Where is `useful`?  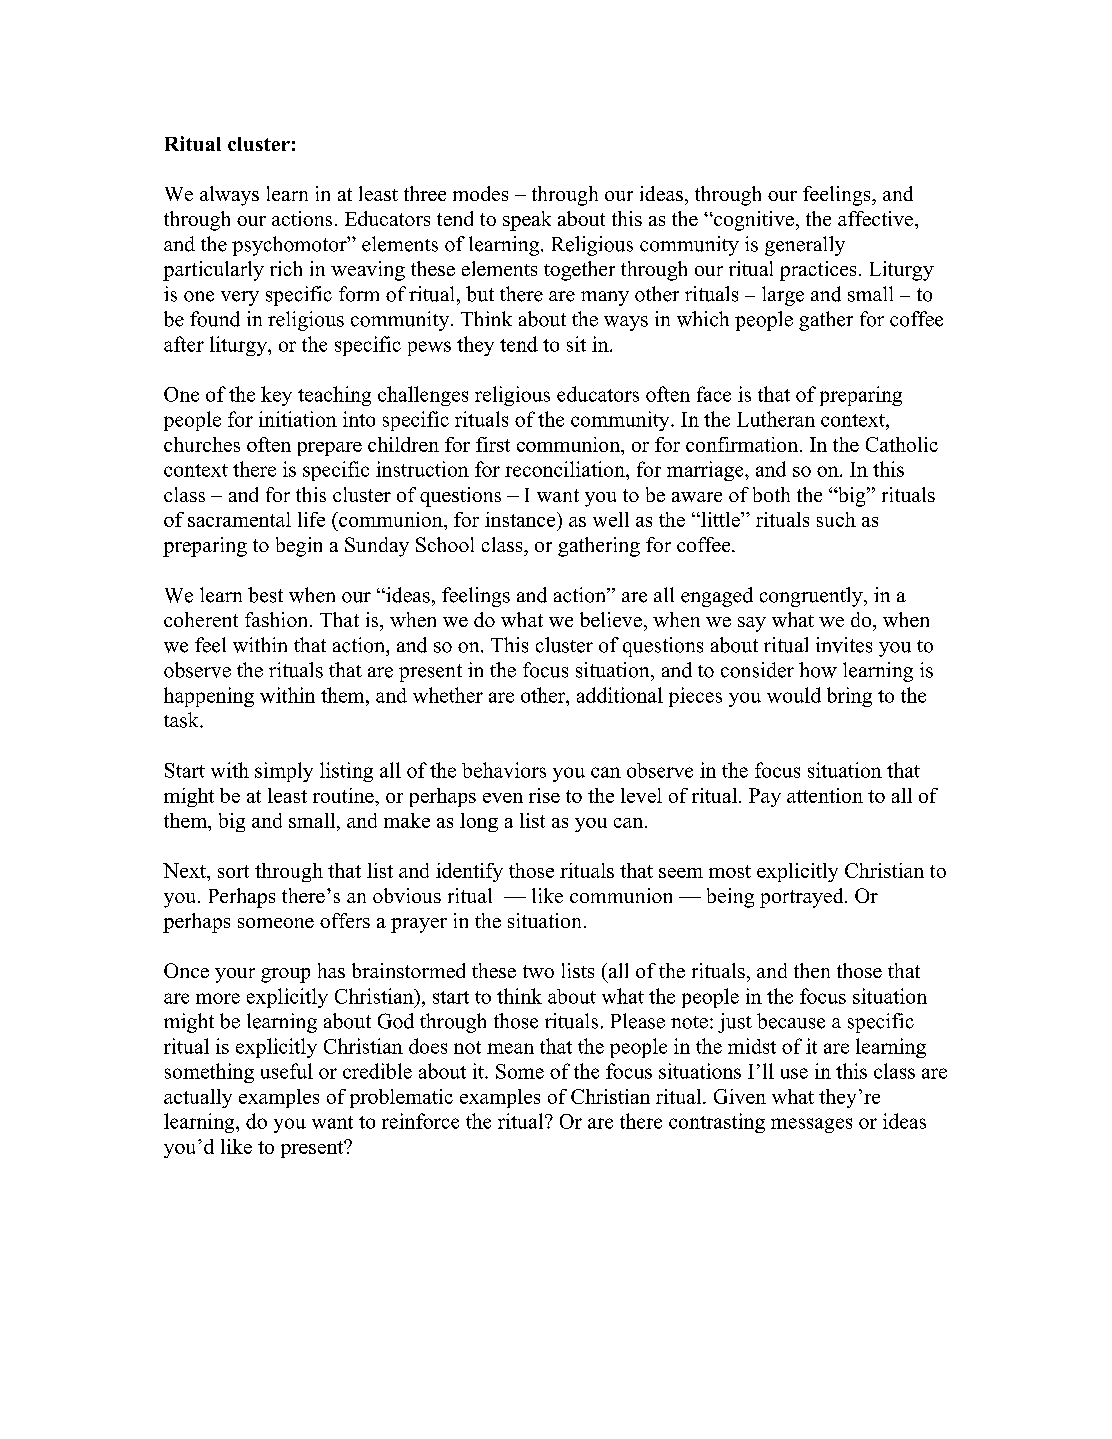
useful is located at coordinates (287, 1071).
